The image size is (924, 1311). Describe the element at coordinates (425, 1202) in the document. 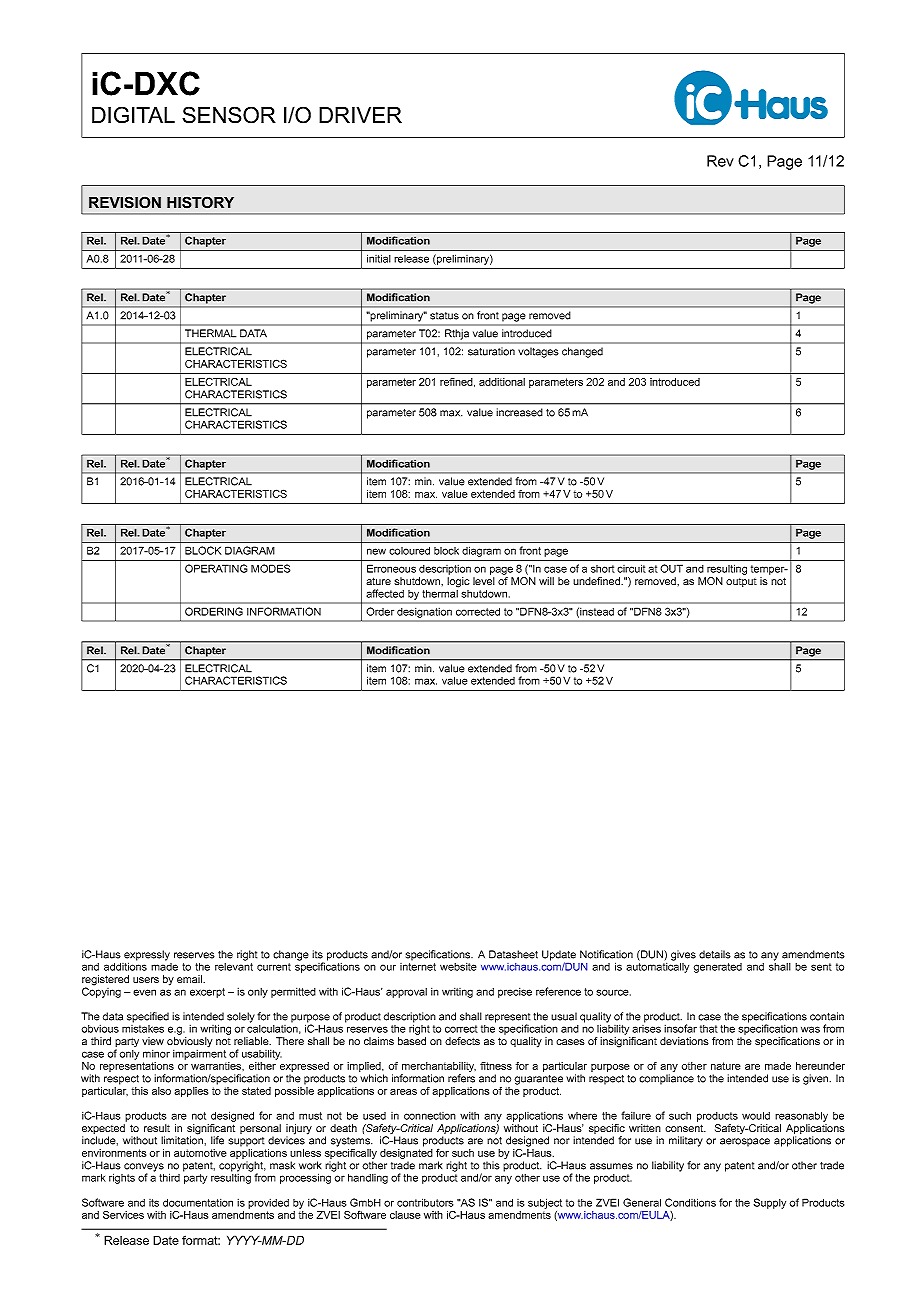

I see `contributors` at that location.
